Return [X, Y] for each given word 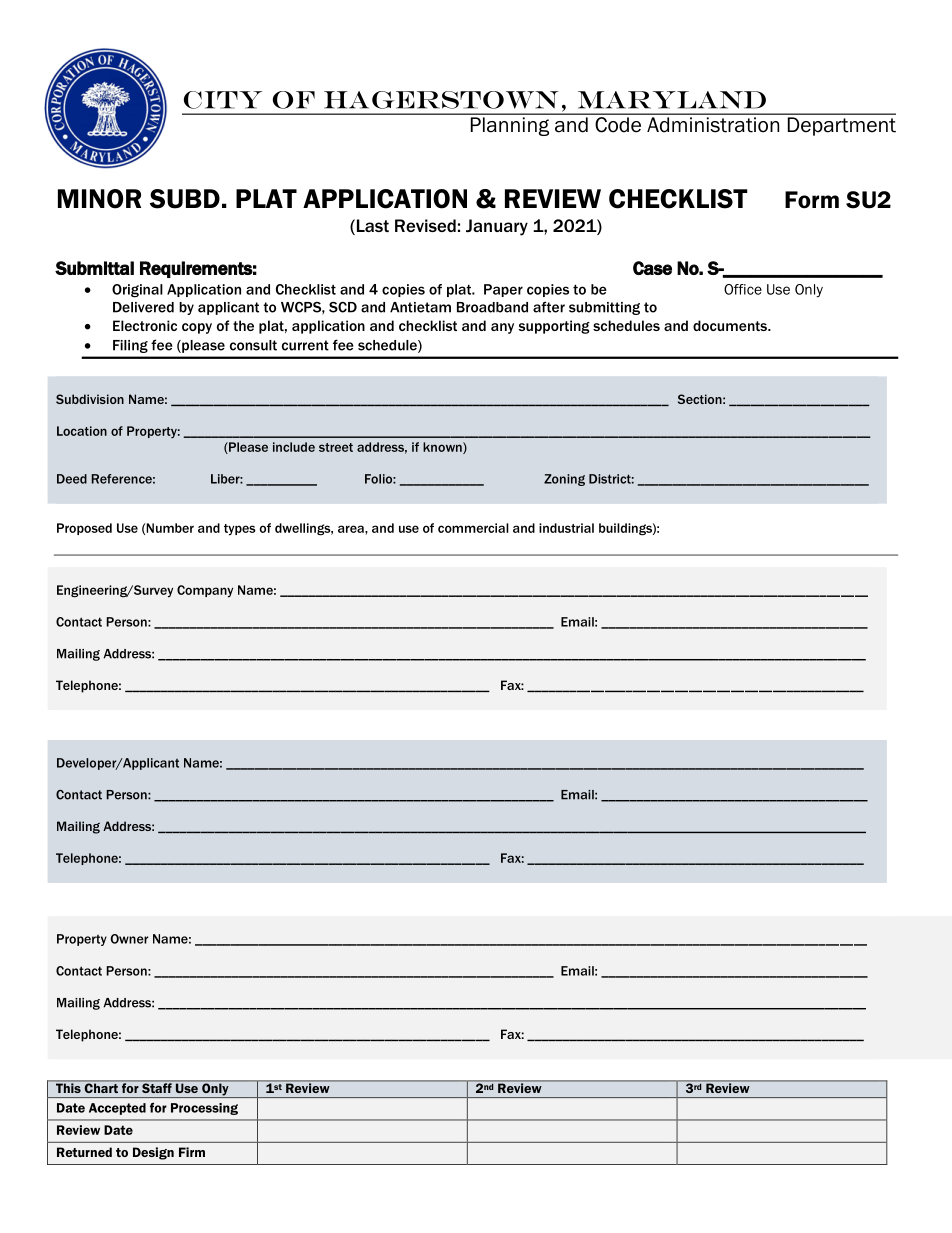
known [443, 448]
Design [153, 1153]
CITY [223, 100]
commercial [473, 528]
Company [205, 591]
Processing [204, 1109]
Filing [130, 346]
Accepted [117, 1109]
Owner [130, 939]
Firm [192, 1152]
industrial [566, 528]
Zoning [564, 480]
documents [731, 325]
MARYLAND [672, 100]
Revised [425, 225]
